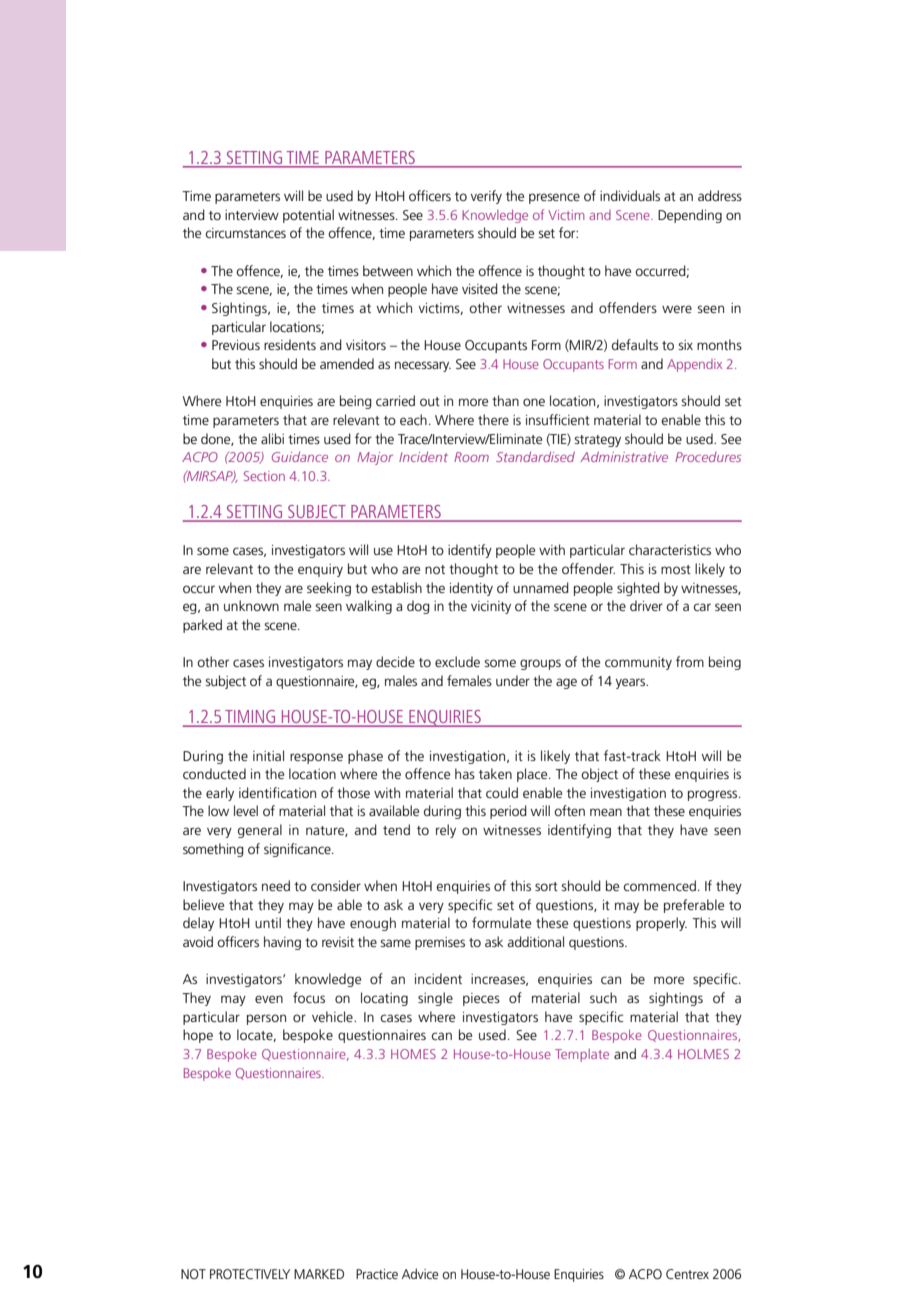  I want to click on Depending, so click(690, 216).
